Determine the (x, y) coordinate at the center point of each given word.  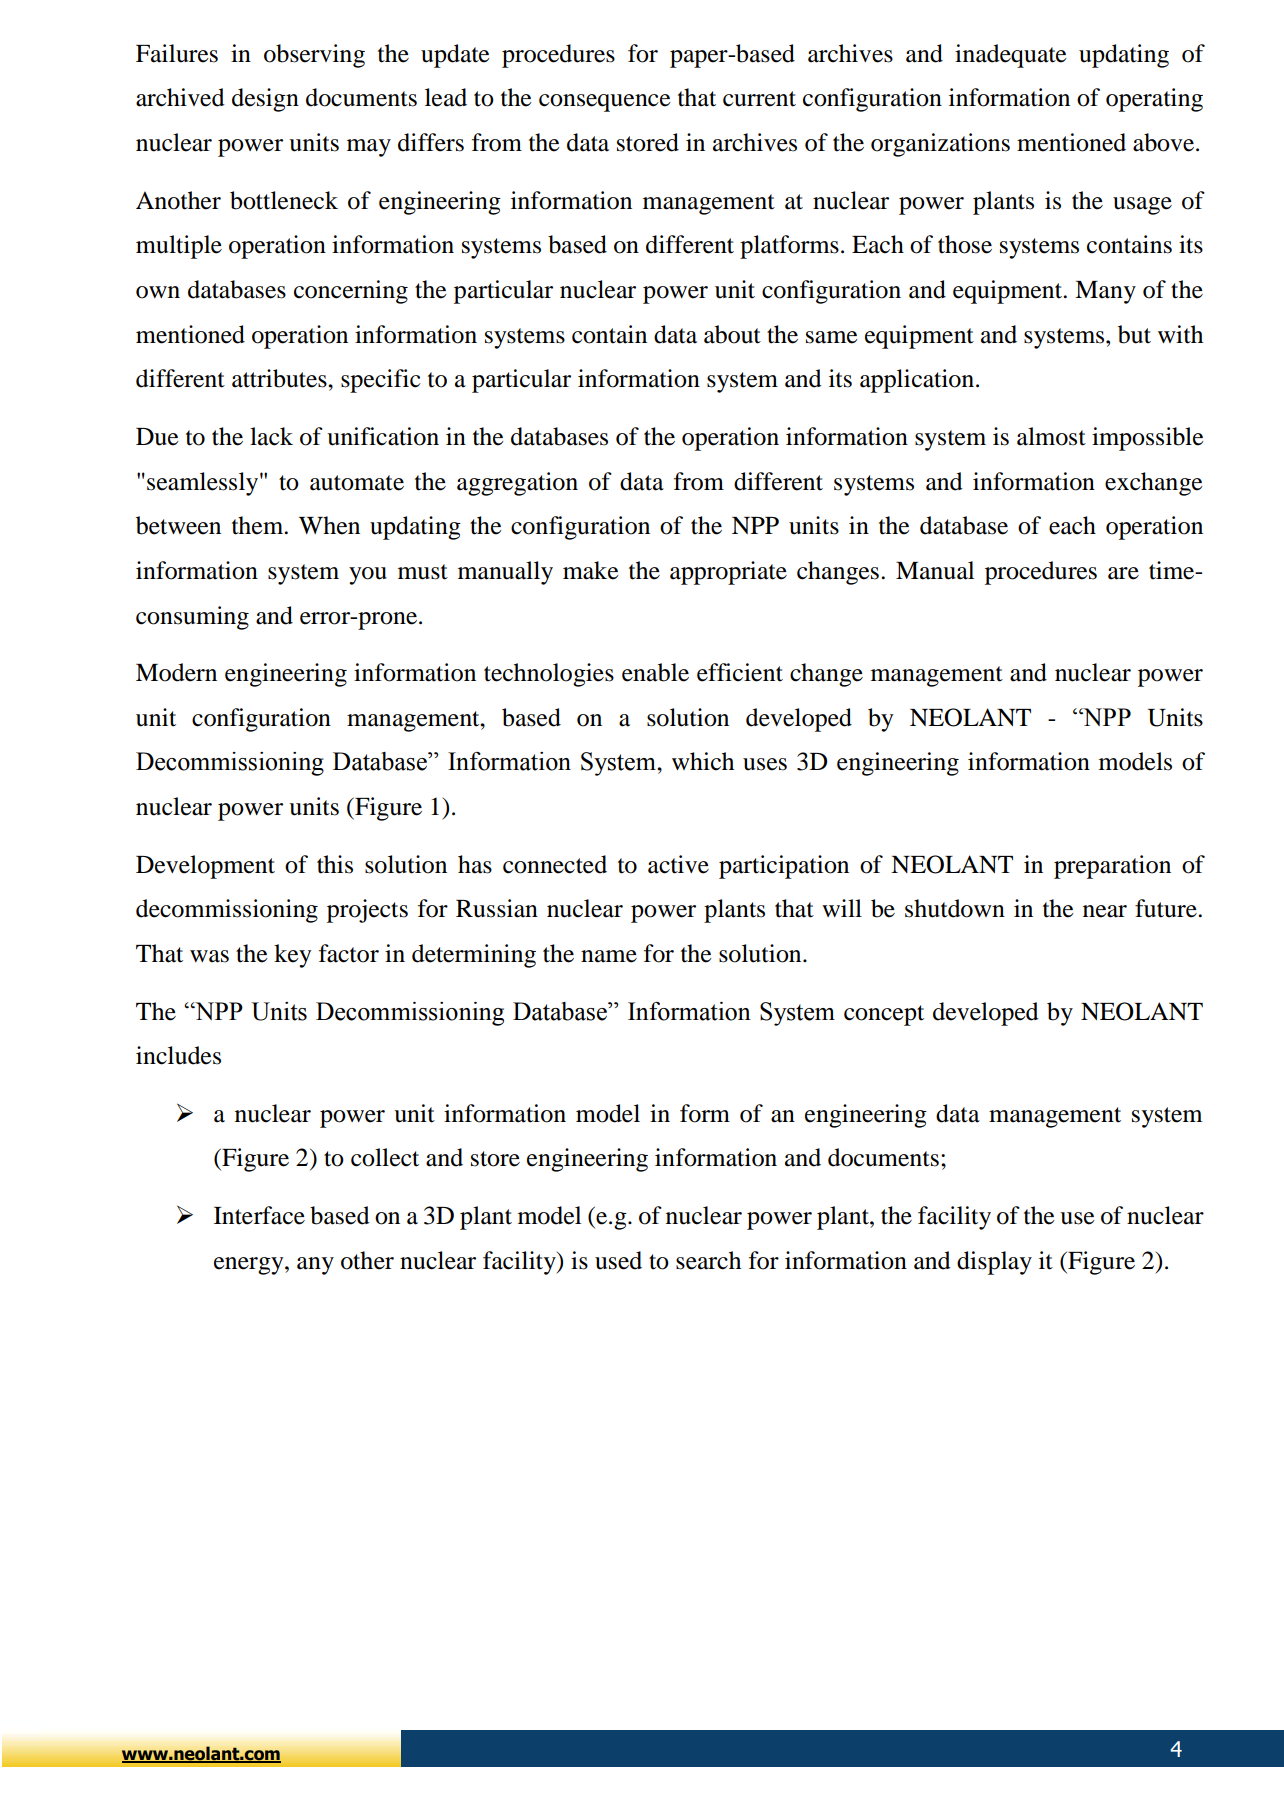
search (708, 1260)
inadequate (1011, 56)
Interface (259, 1215)
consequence (605, 103)
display (994, 1263)
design (265, 100)
